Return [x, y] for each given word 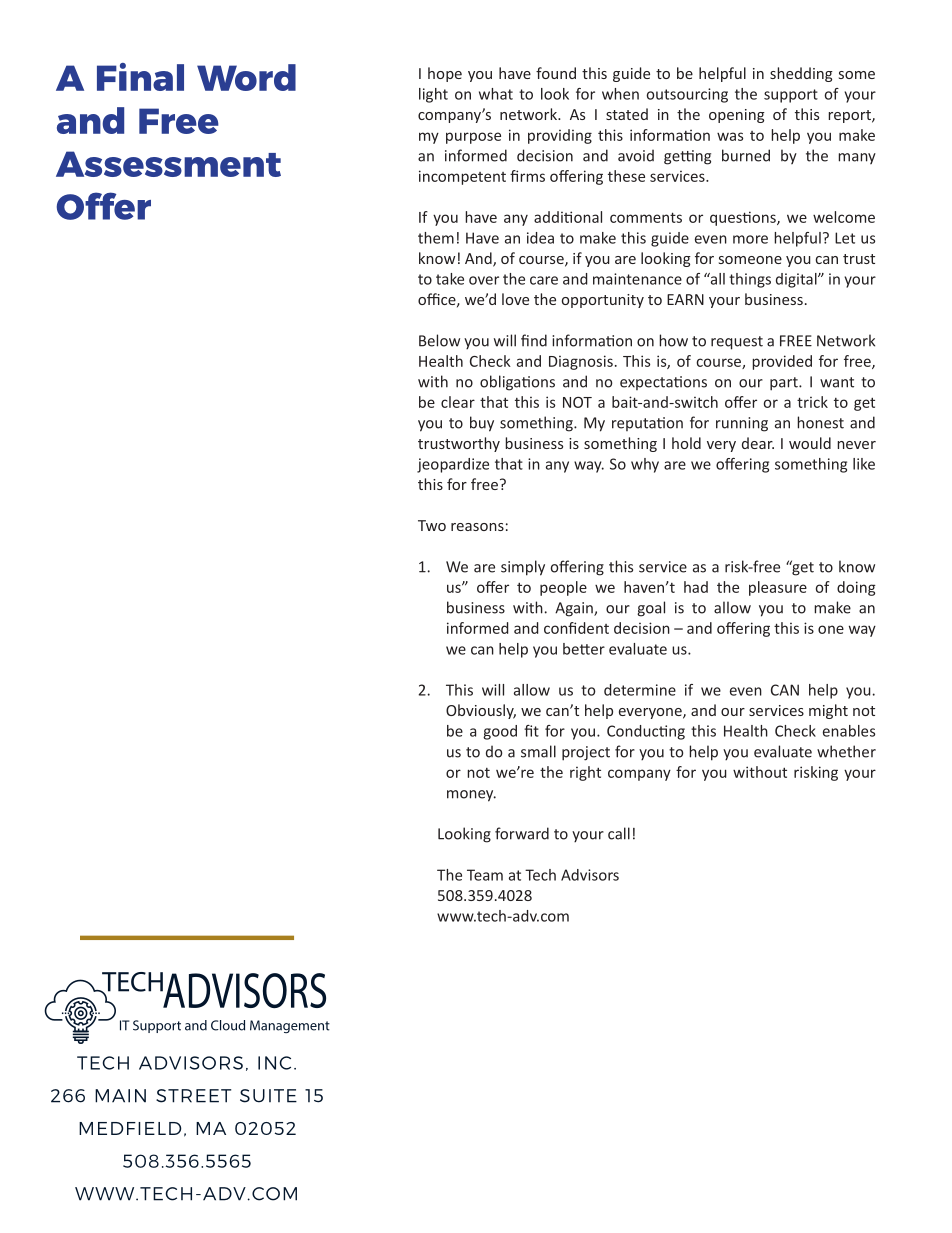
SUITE [268, 1096]
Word [246, 77]
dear [758, 443]
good [500, 732]
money [471, 796]
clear [458, 402]
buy [482, 424]
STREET [193, 1096]
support [791, 96]
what [496, 94]
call [619, 833]
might [828, 711]
